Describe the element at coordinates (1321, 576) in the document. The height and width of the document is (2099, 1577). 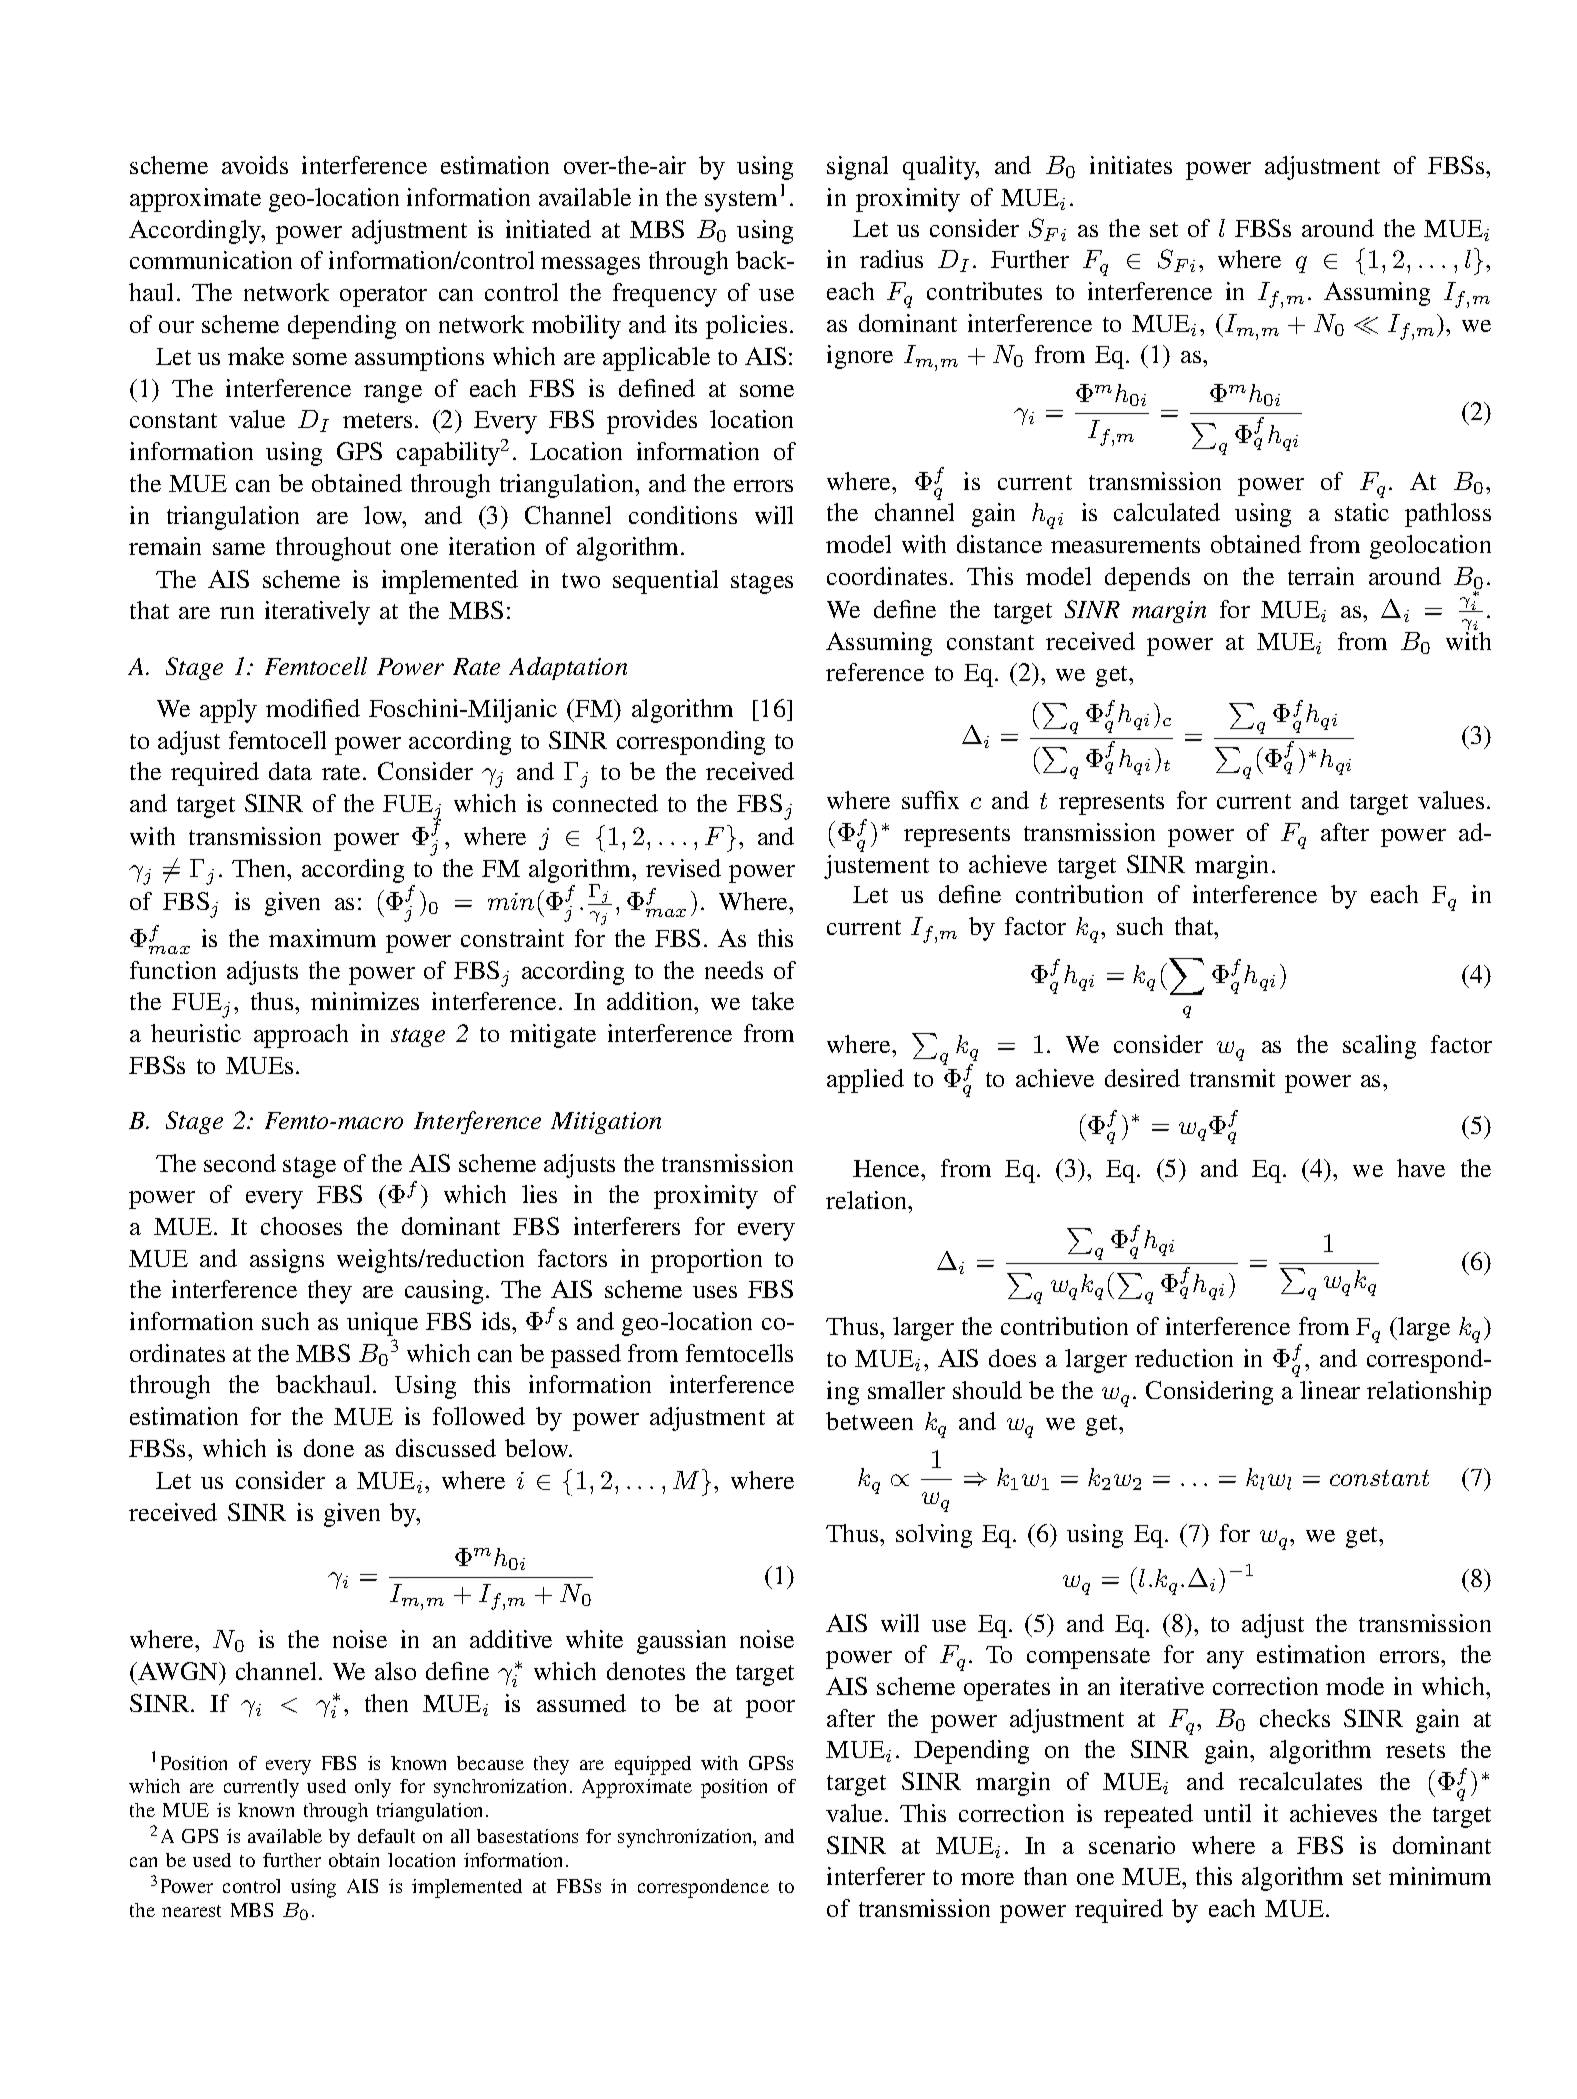
I see `terrain` at that location.
